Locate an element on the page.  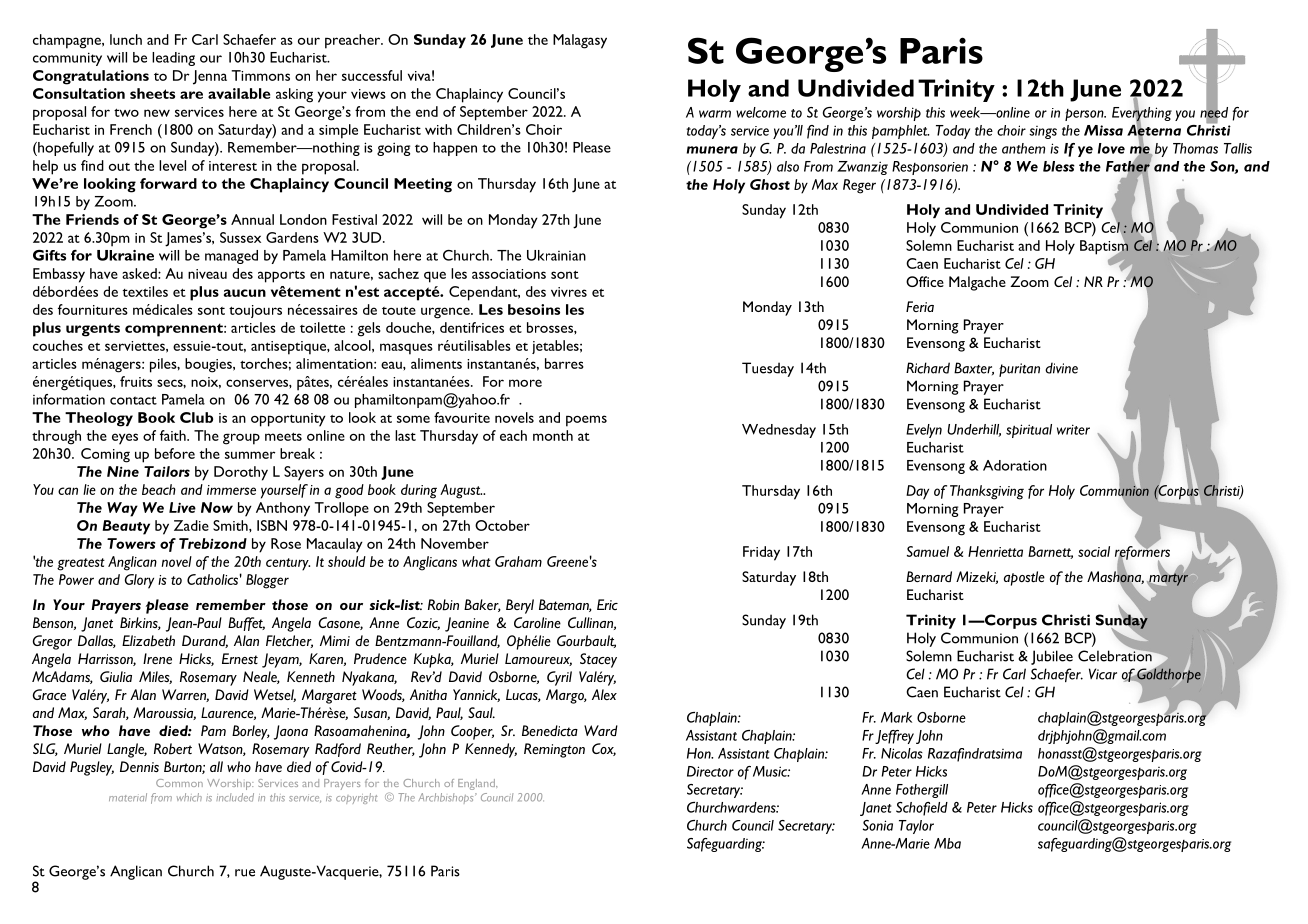
divine is located at coordinates (1061, 368).
